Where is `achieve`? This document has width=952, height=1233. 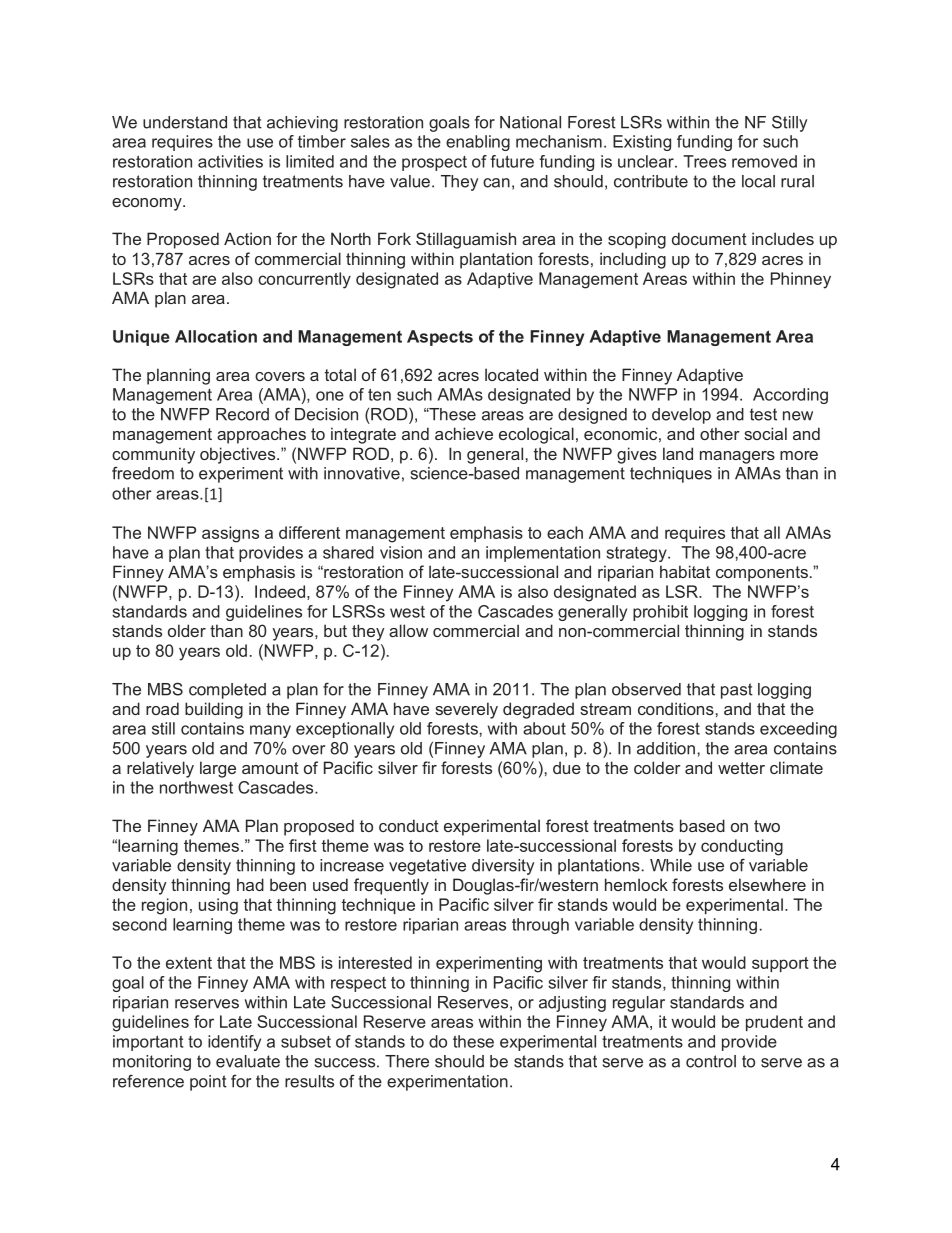
achieve is located at coordinates (464, 433).
